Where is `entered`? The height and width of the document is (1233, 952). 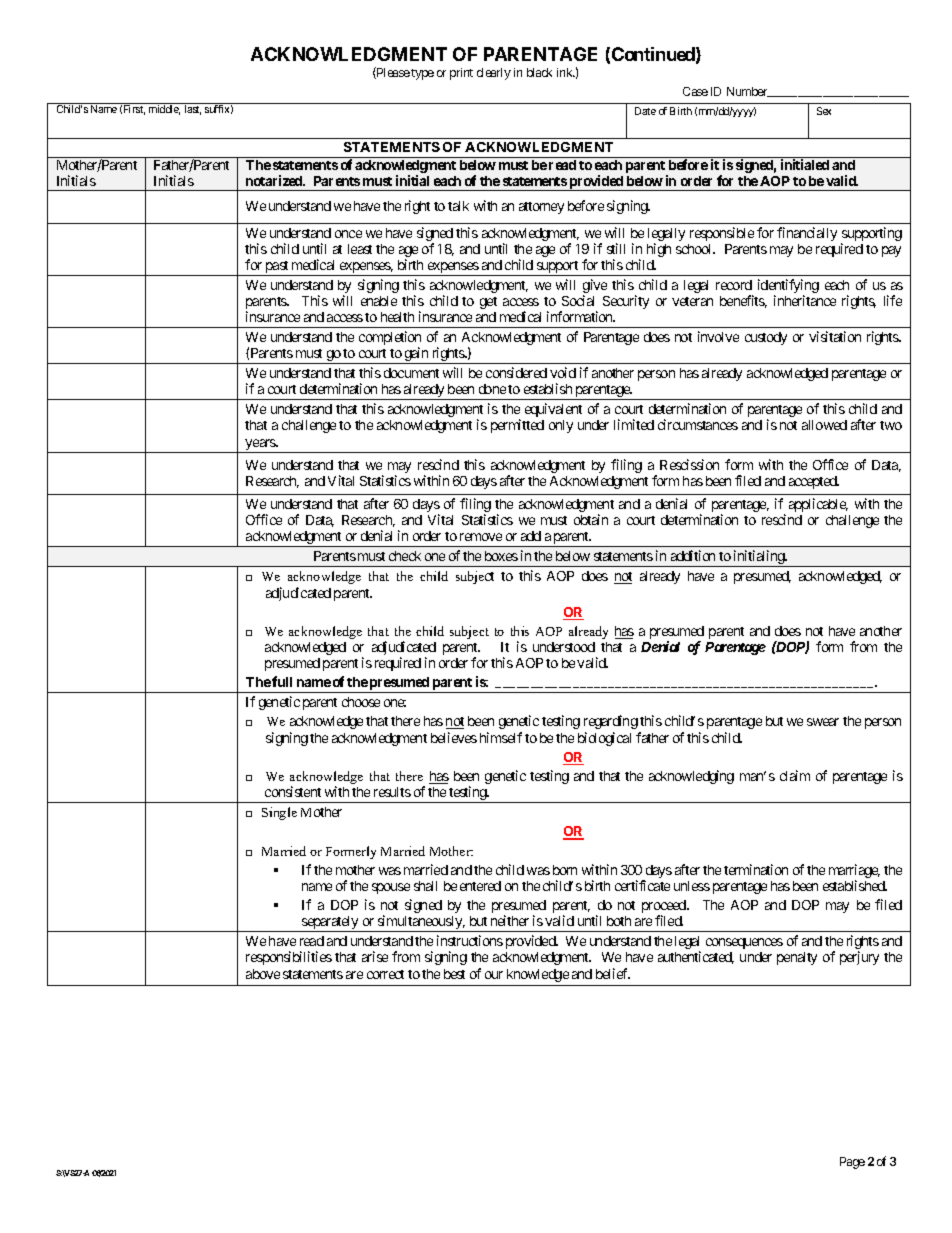 entered is located at coordinates (480, 886).
